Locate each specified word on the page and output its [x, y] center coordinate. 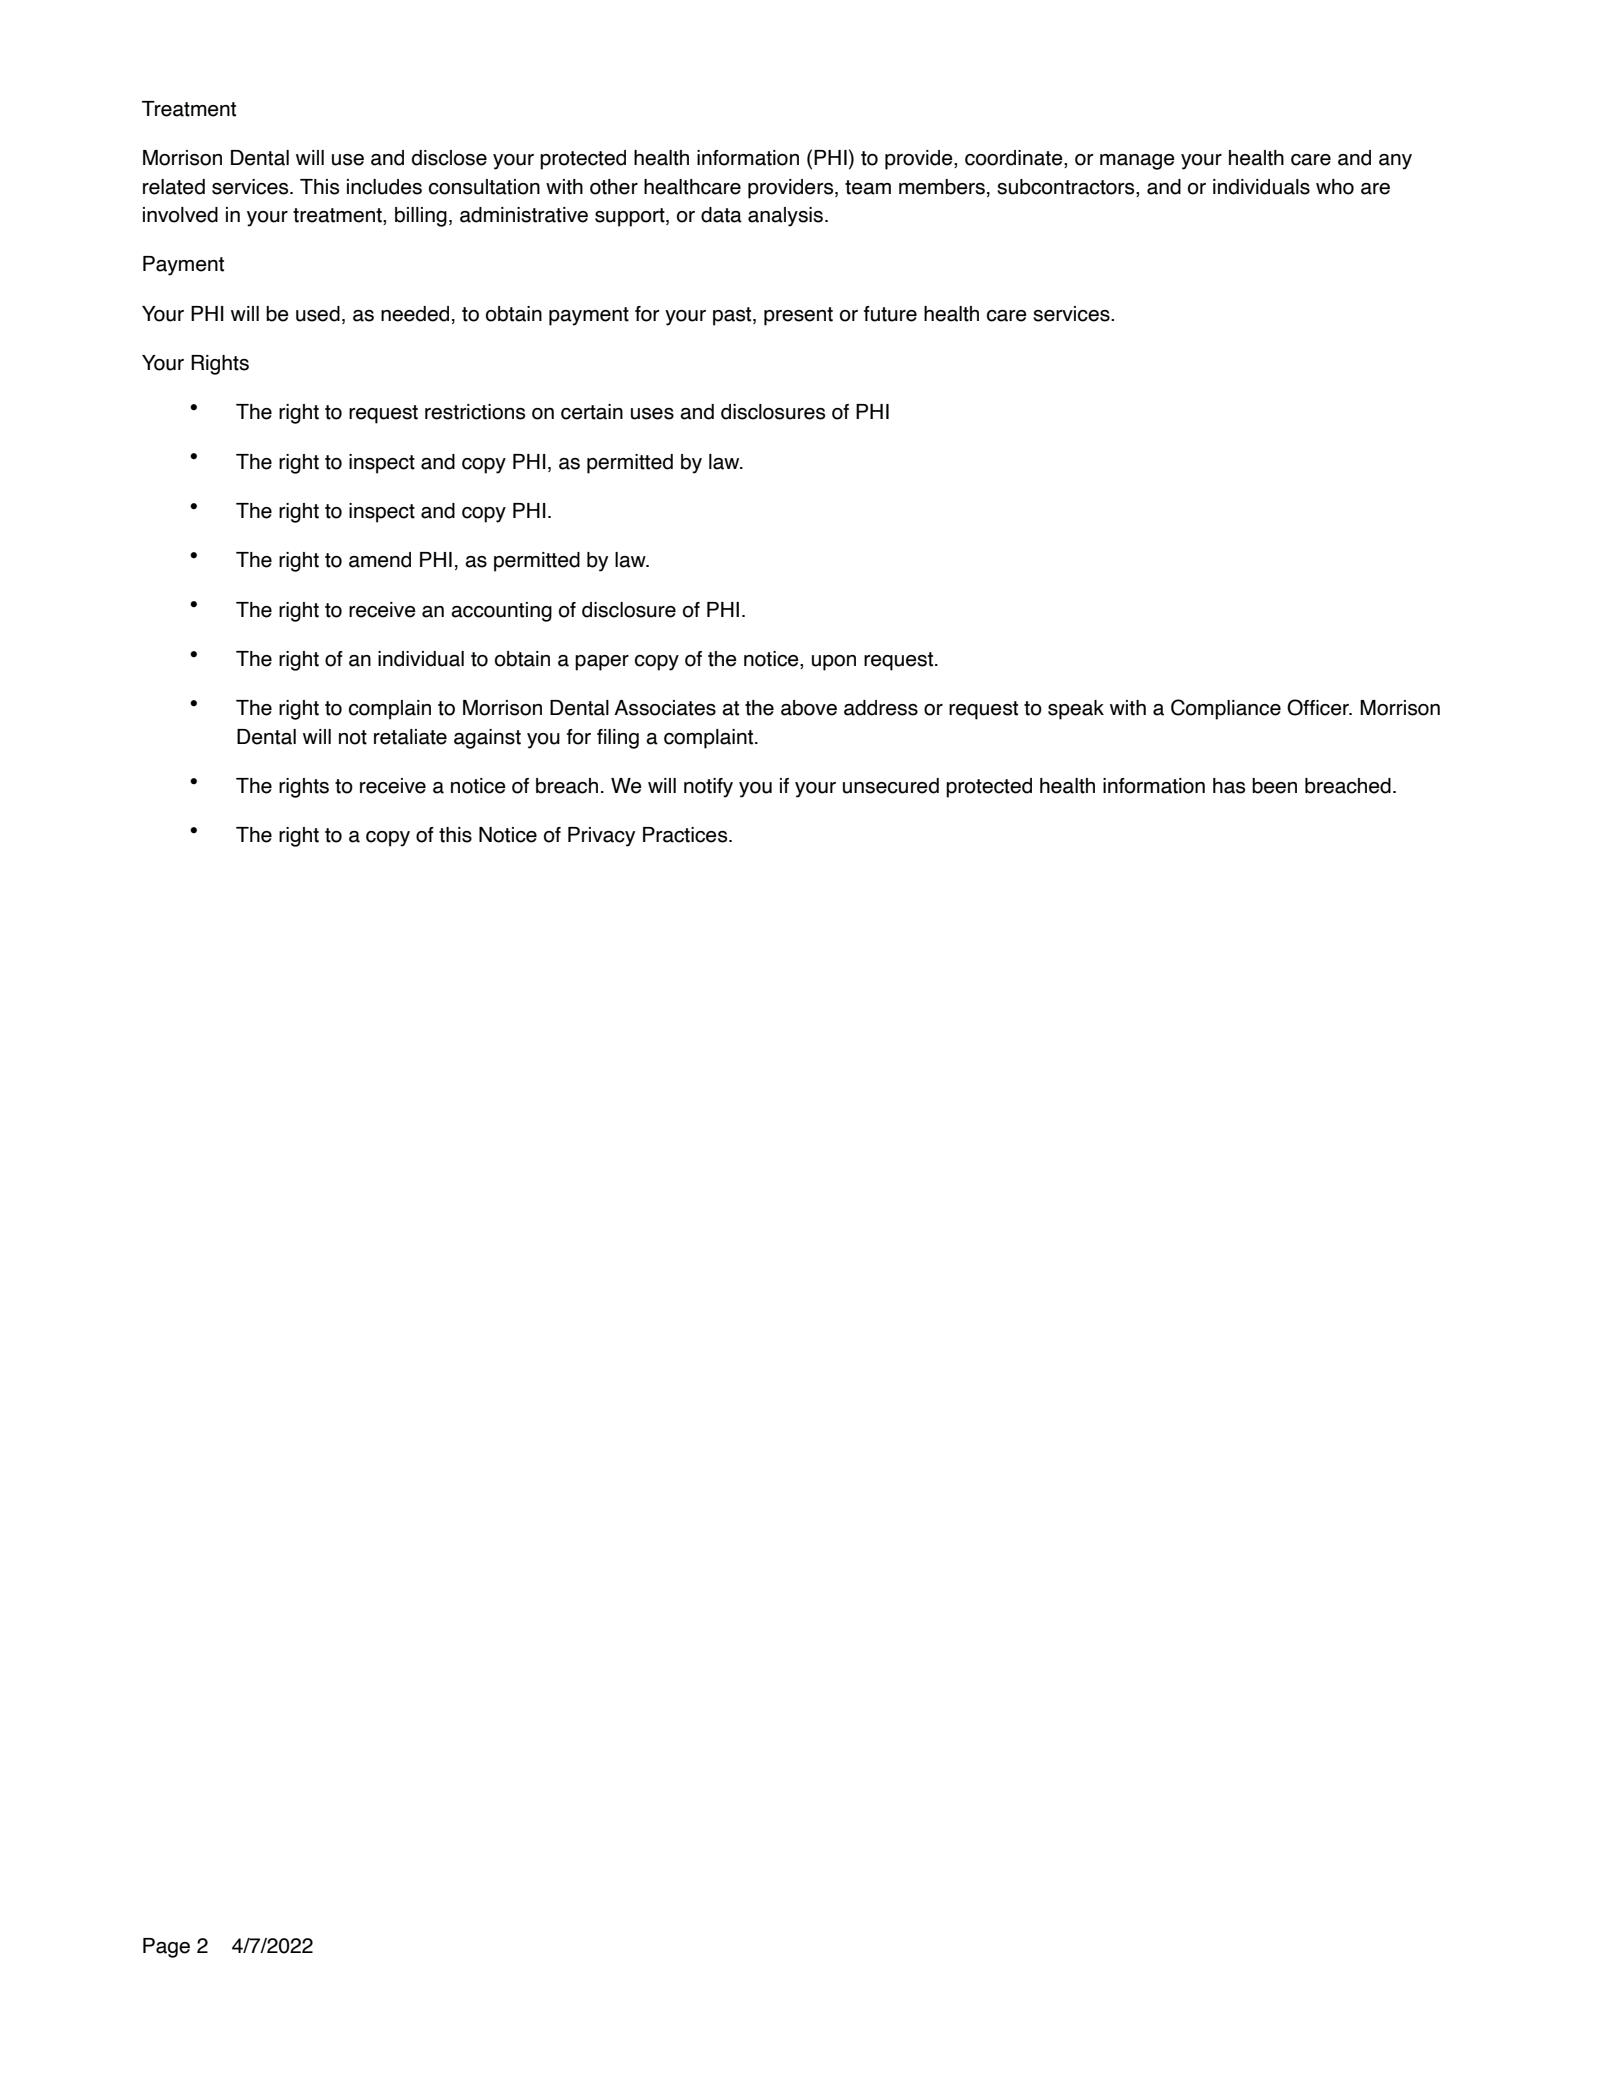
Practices [686, 835]
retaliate [410, 737]
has [1229, 786]
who [1335, 187]
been [1274, 786]
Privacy [601, 837]
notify [708, 788]
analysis [785, 217]
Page [166, 1948]
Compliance [1226, 709]
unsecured [891, 786]
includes [384, 187]
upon [834, 663]
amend [380, 560]
